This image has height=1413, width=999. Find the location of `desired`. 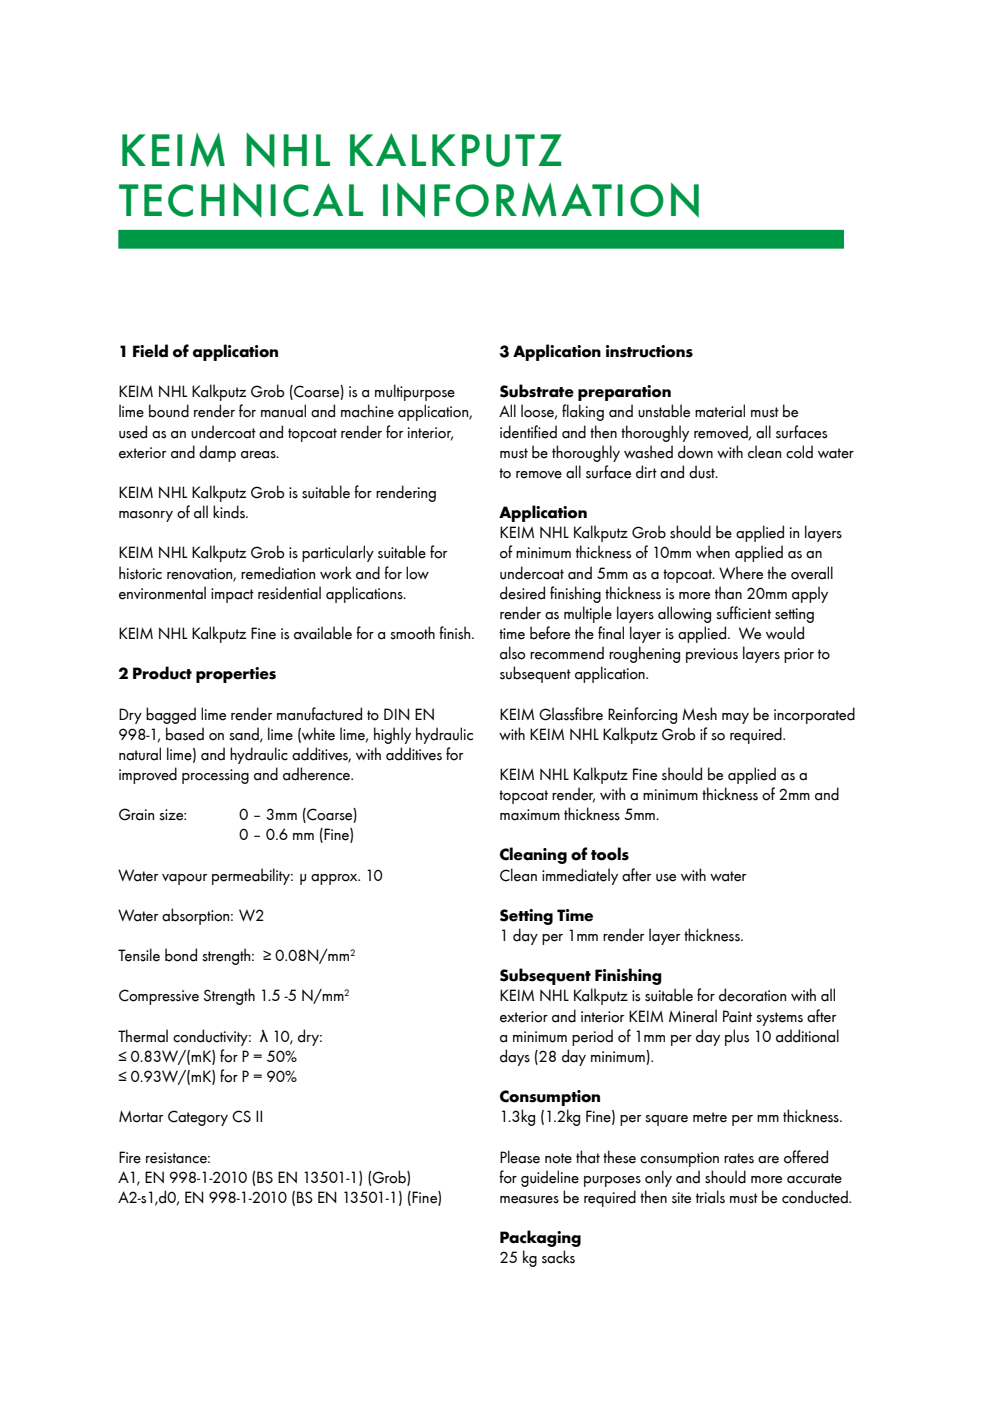

desired is located at coordinates (522, 593).
